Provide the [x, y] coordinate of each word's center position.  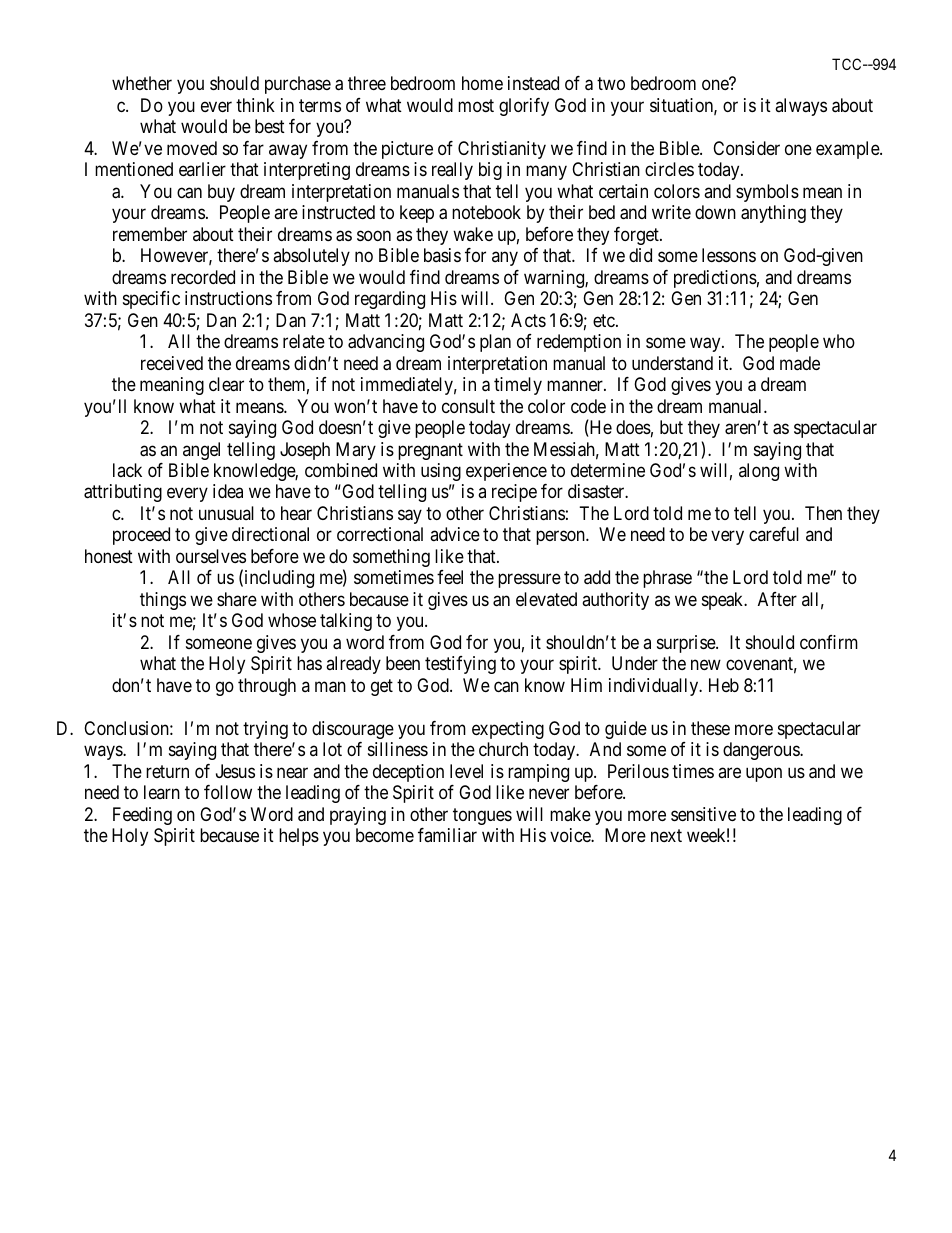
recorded [203, 277]
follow [228, 792]
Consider [746, 148]
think [255, 105]
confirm [829, 642]
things [163, 601]
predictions [715, 279]
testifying [460, 665]
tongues [482, 816]
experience [506, 472]
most [476, 105]
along [759, 472]
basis [442, 255]
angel [201, 451]
